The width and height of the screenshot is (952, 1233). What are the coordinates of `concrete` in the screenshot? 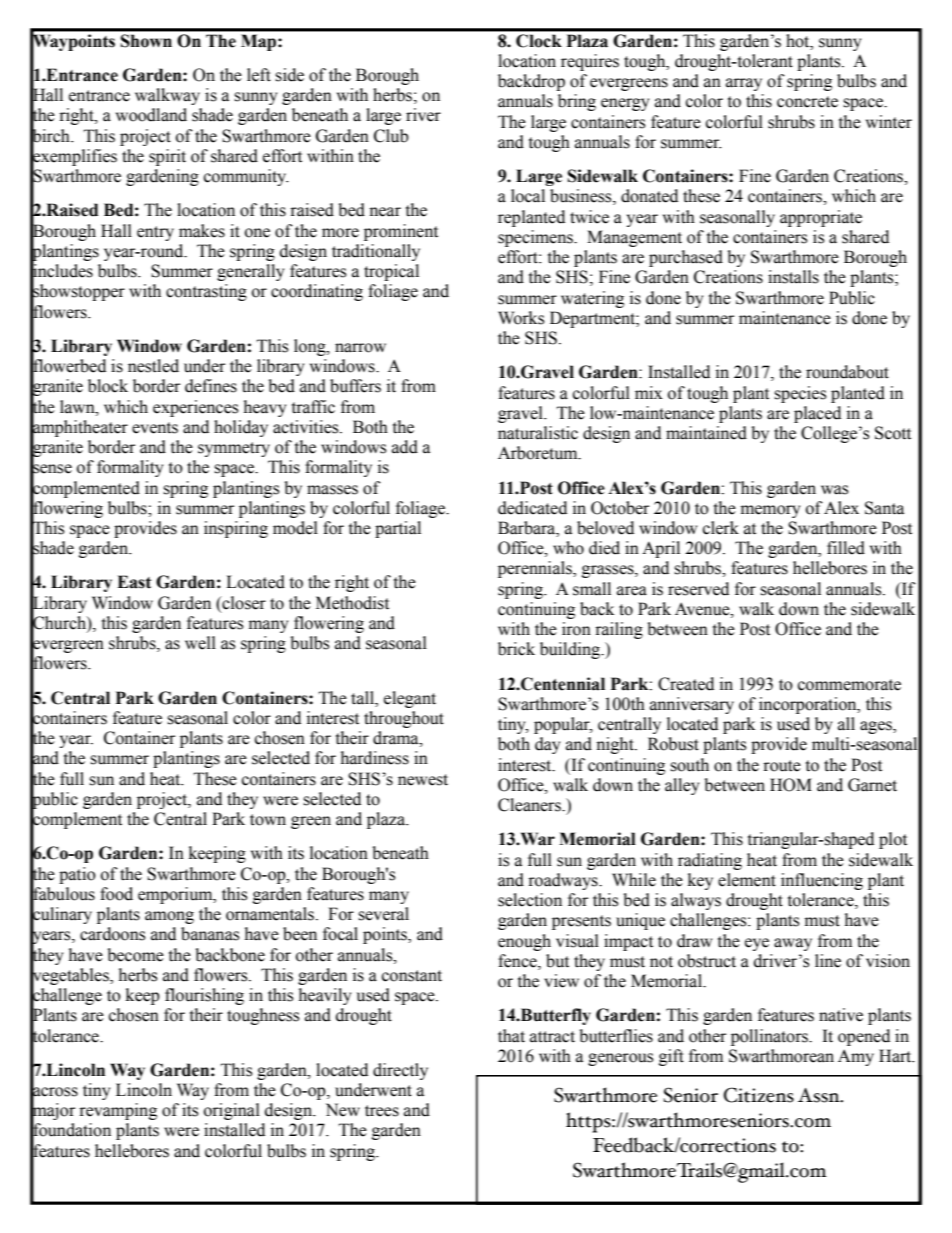 It's located at (807, 102).
